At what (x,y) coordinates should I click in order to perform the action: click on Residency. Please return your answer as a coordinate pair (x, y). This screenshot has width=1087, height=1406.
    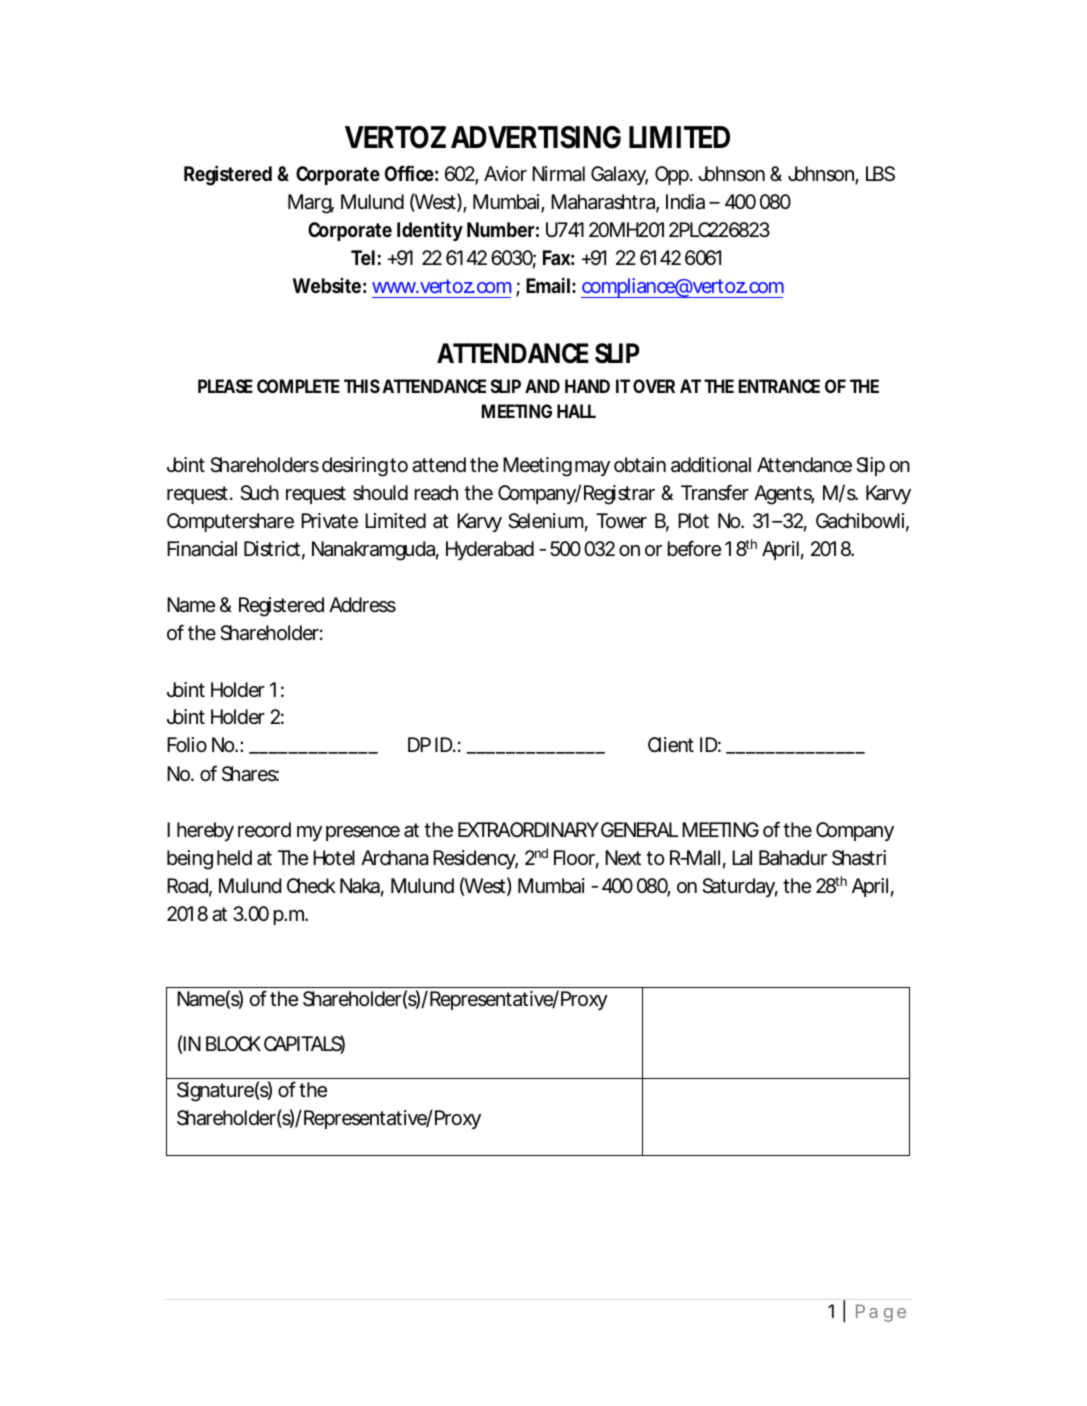
    Looking at the image, I should click on (475, 859).
